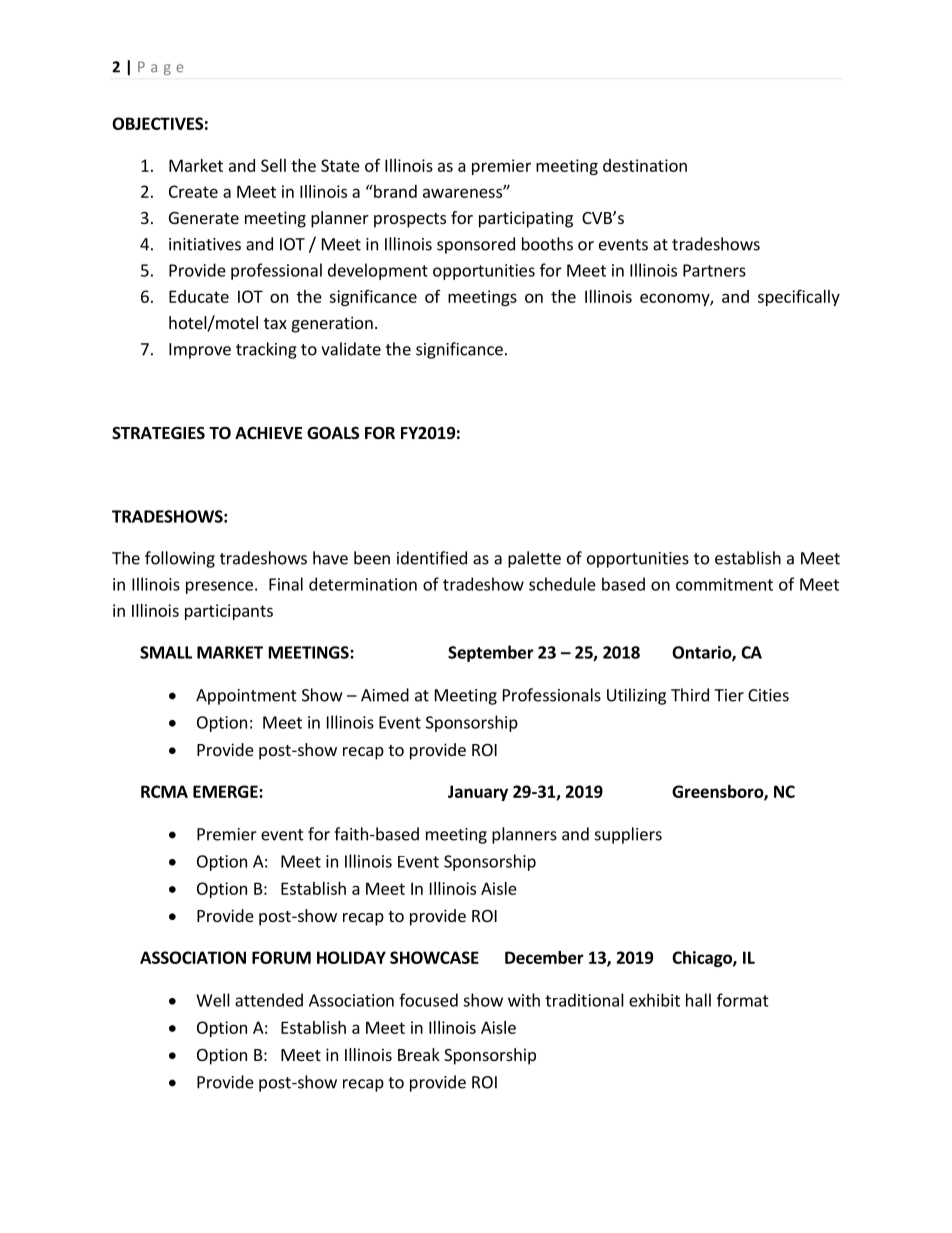 The image size is (952, 1233). Describe the element at coordinates (463, 193) in the page. I see `awareness` at that location.
